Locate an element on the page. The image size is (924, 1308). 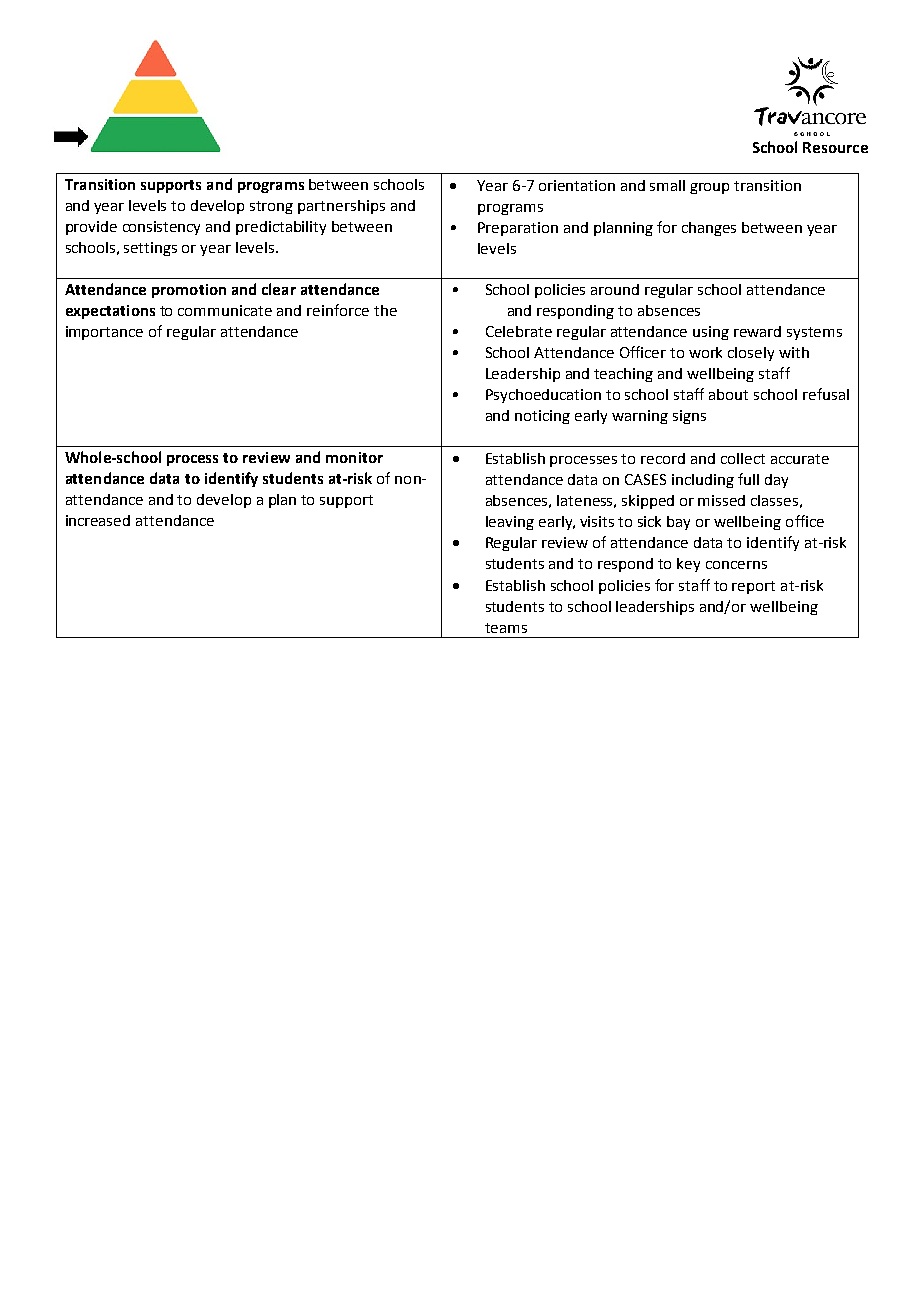
increased is located at coordinates (98, 520).
